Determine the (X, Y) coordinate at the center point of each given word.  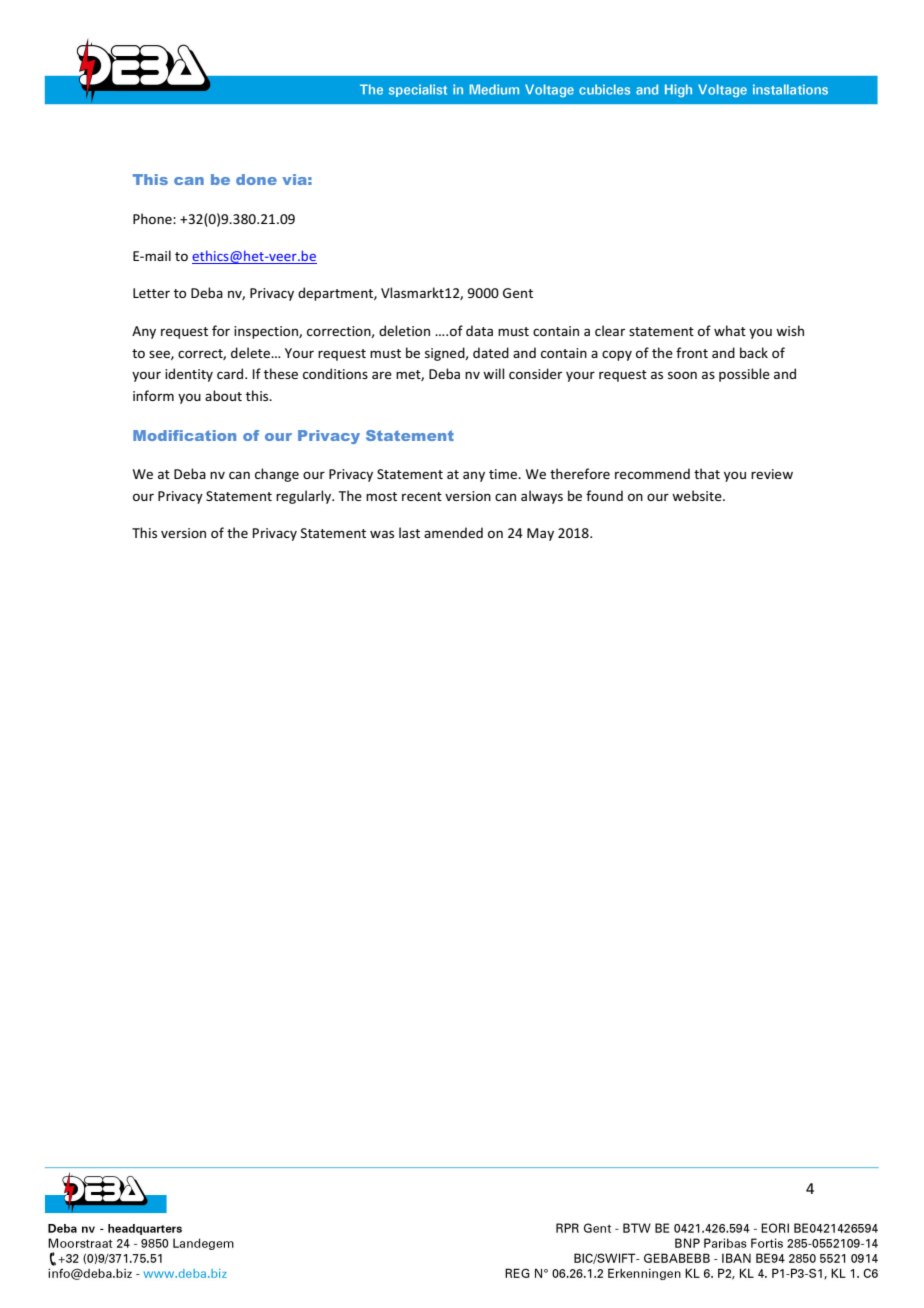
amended (453, 532)
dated (491, 352)
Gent (518, 293)
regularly (305, 497)
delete (251, 352)
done (256, 179)
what (730, 330)
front (692, 352)
